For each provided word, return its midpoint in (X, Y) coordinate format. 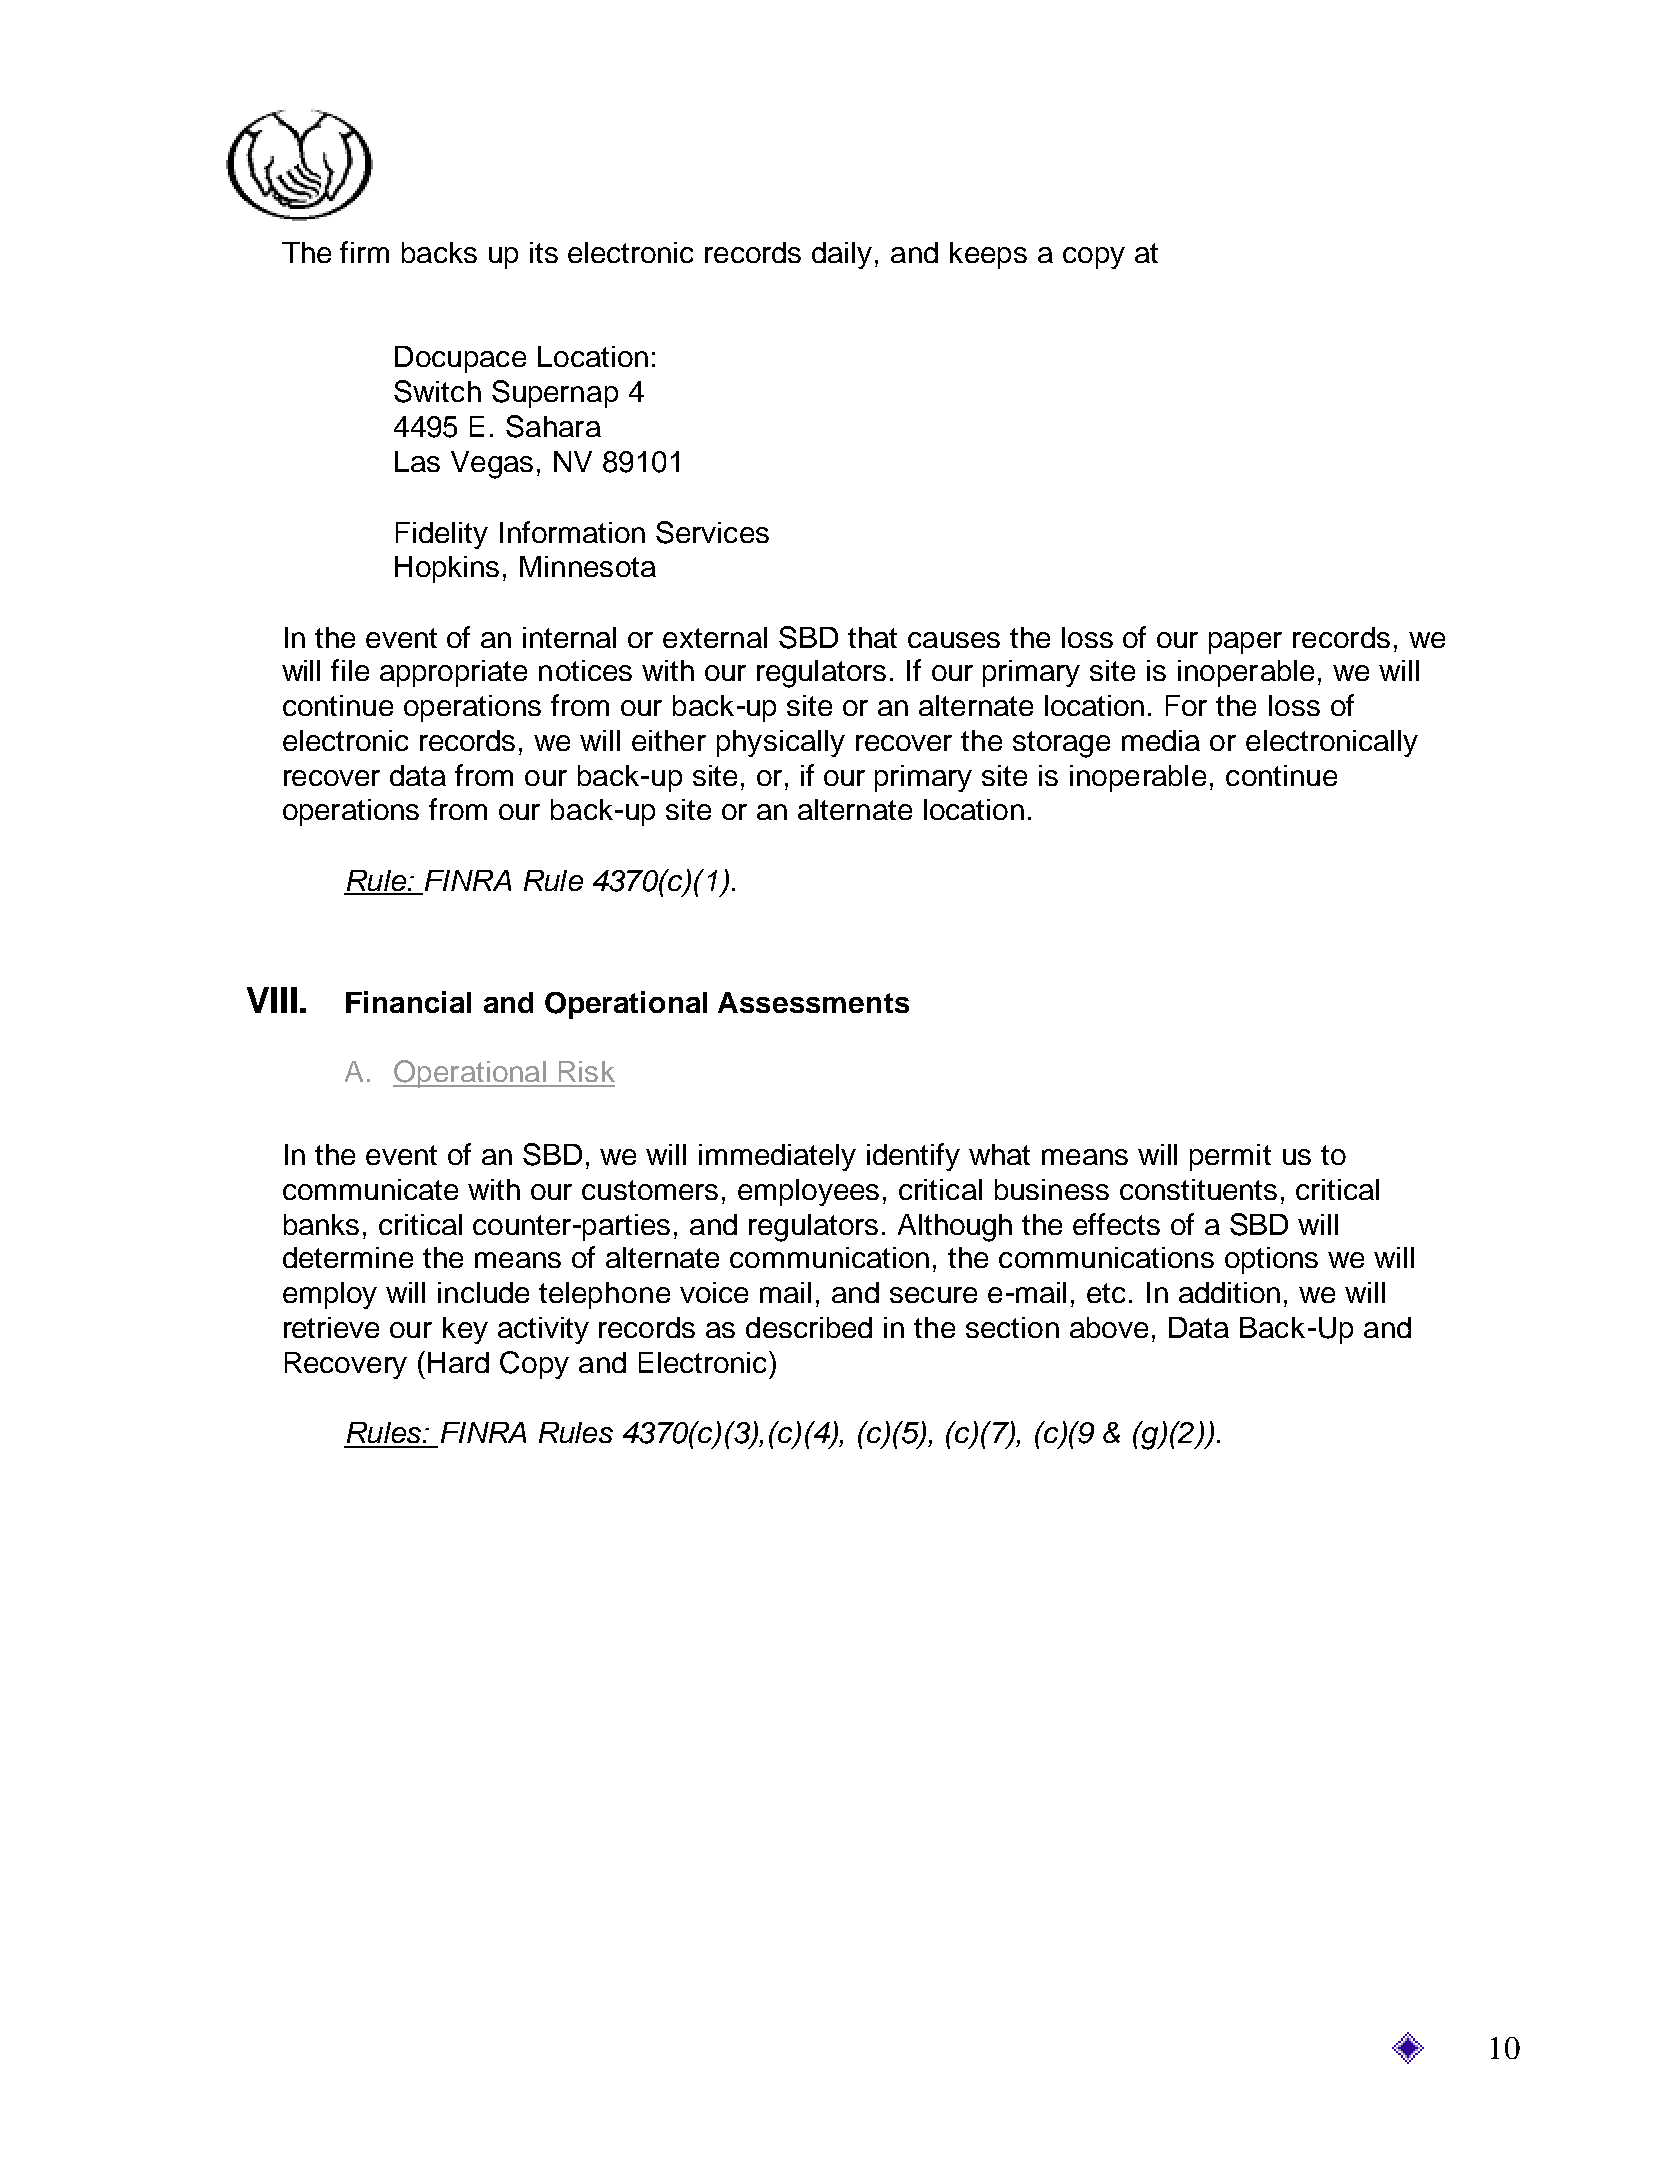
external (715, 637)
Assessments (813, 1002)
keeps (988, 255)
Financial (408, 1002)
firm (364, 252)
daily (842, 255)
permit (1230, 1157)
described (809, 1327)
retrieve (331, 1327)
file (350, 670)
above (1109, 1327)
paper (1245, 643)
